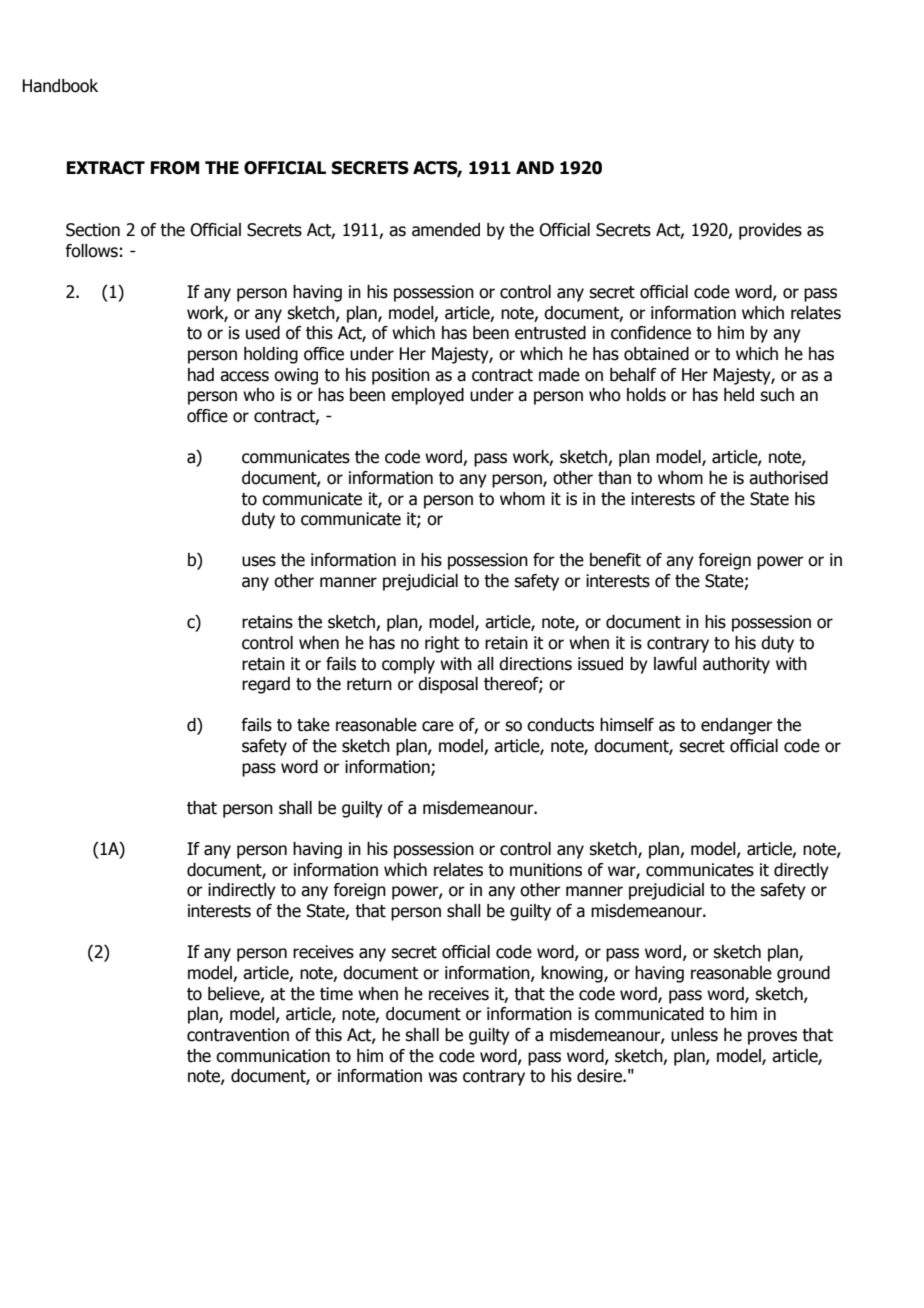 The height and width of the document is (1308, 924). Describe the element at coordinates (175, 168) in the document. I see `FROM` at that location.
